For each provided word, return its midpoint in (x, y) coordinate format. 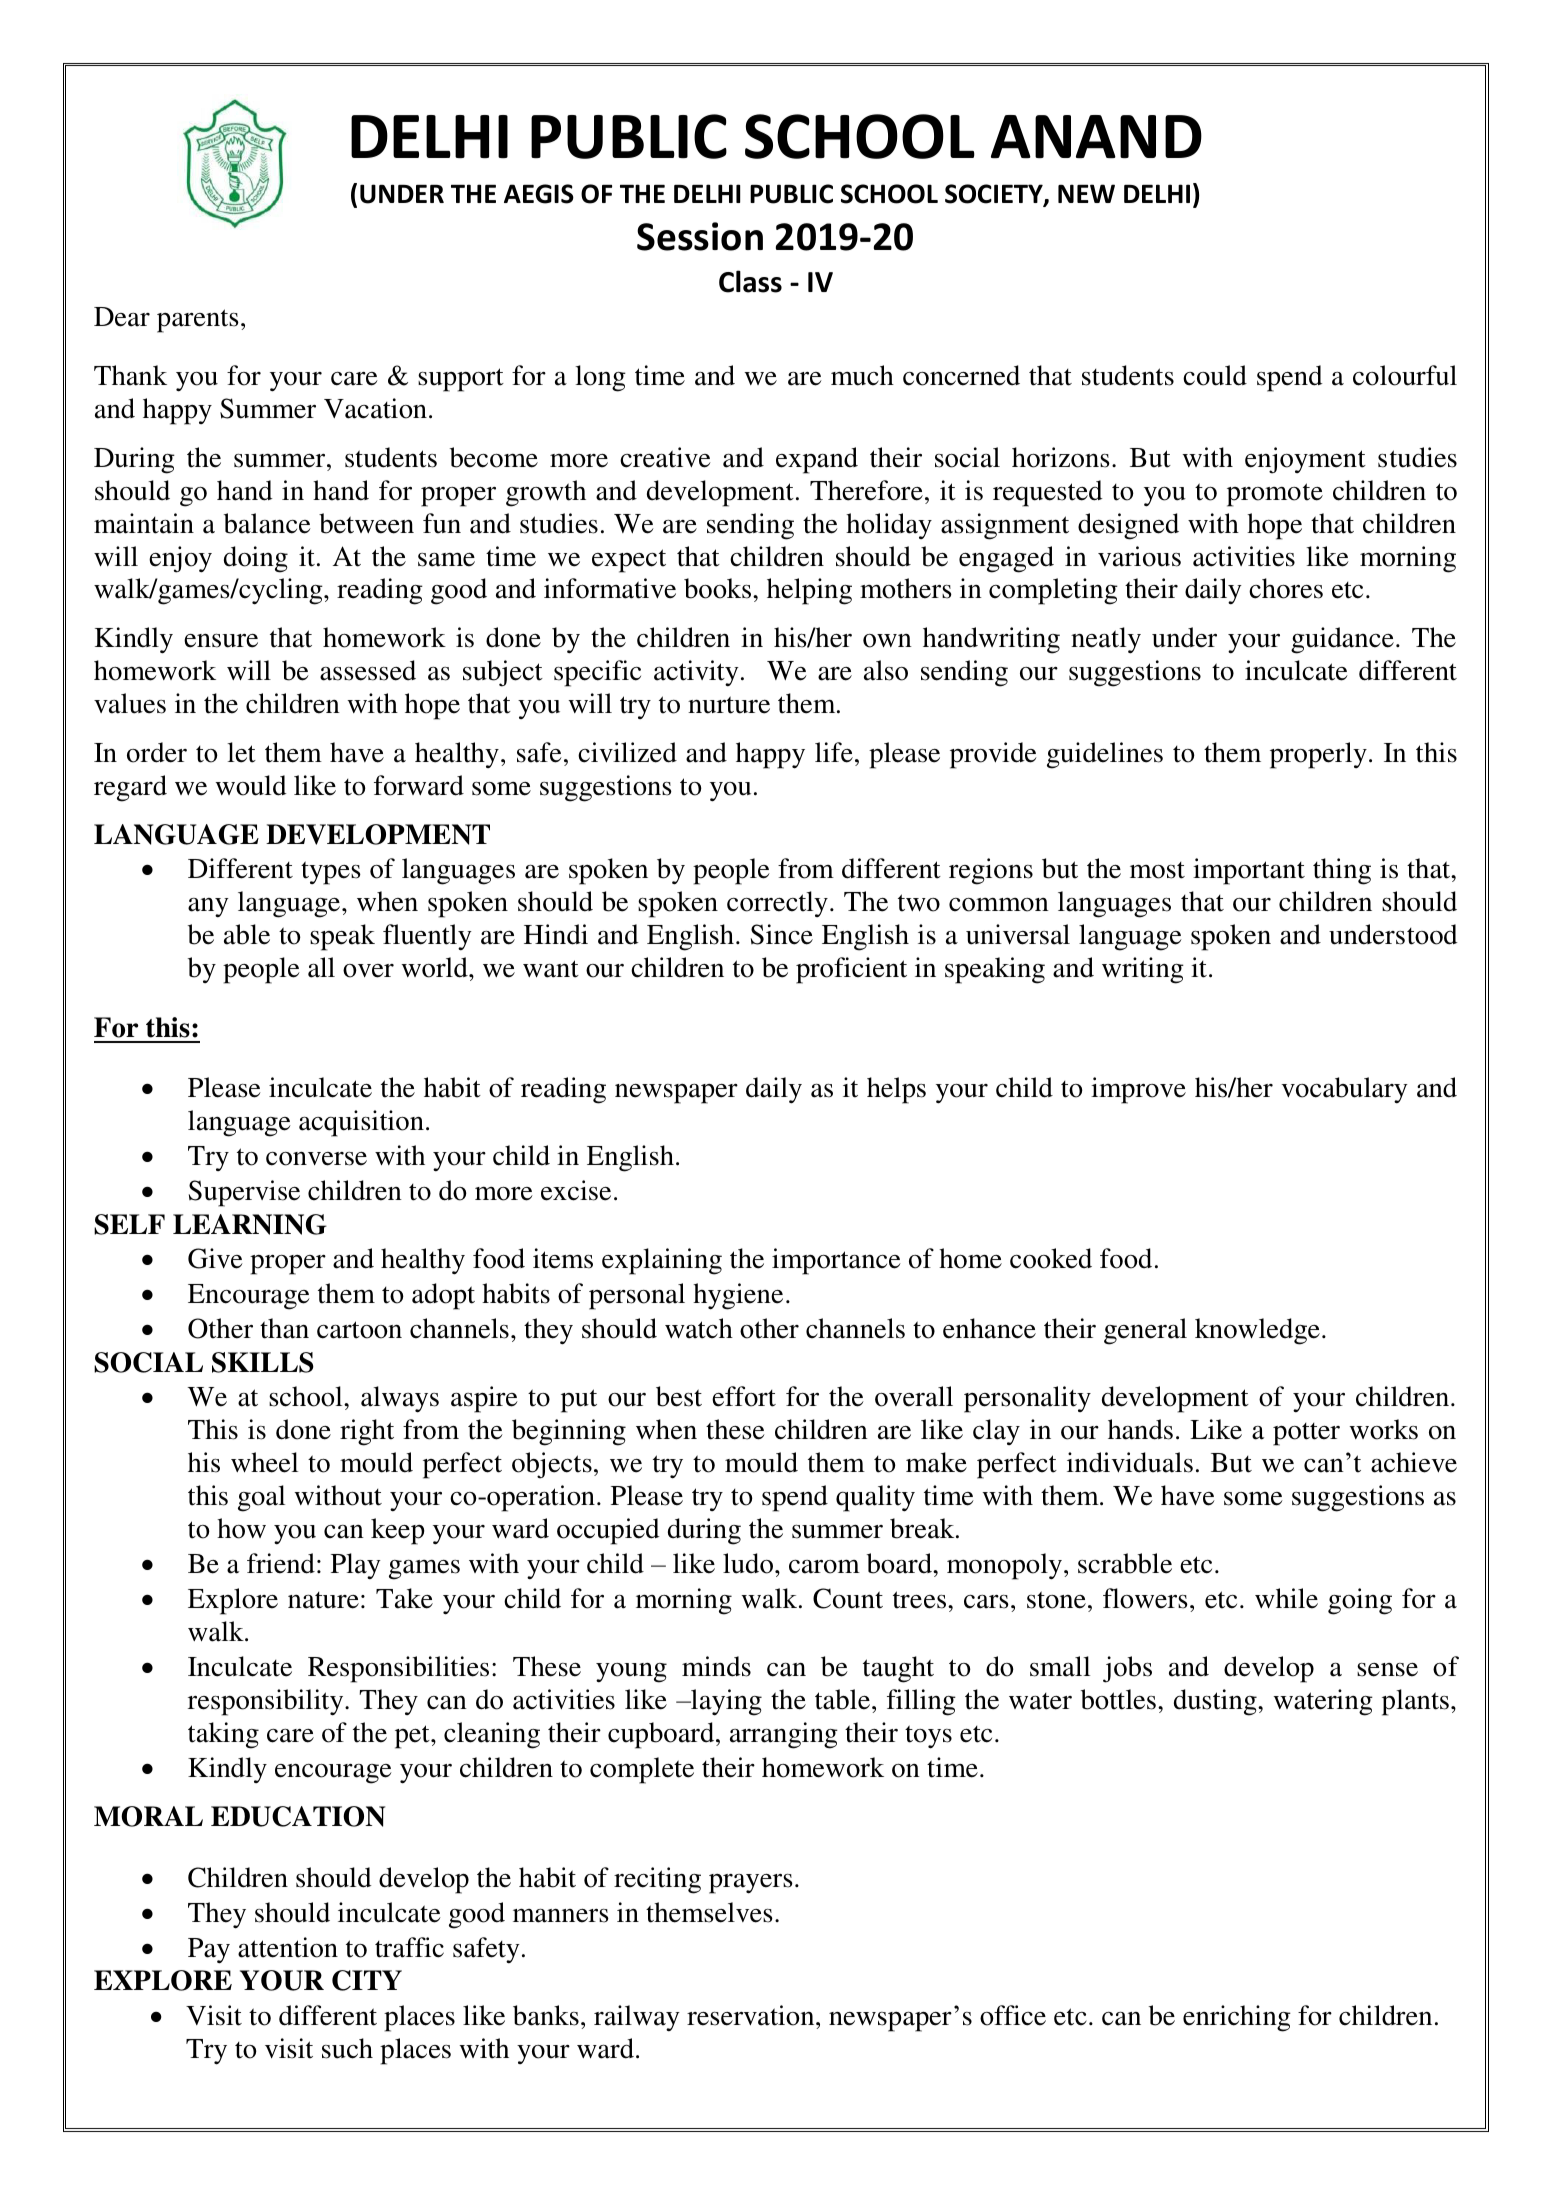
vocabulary (1344, 1090)
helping (809, 591)
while (1286, 1598)
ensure (221, 640)
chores (1286, 588)
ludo (749, 1563)
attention (288, 1947)
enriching (1237, 2018)
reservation (752, 2015)
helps (896, 1090)
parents (198, 321)
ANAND (1096, 137)
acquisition (361, 1123)
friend (281, 1563)
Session (700, 236)
